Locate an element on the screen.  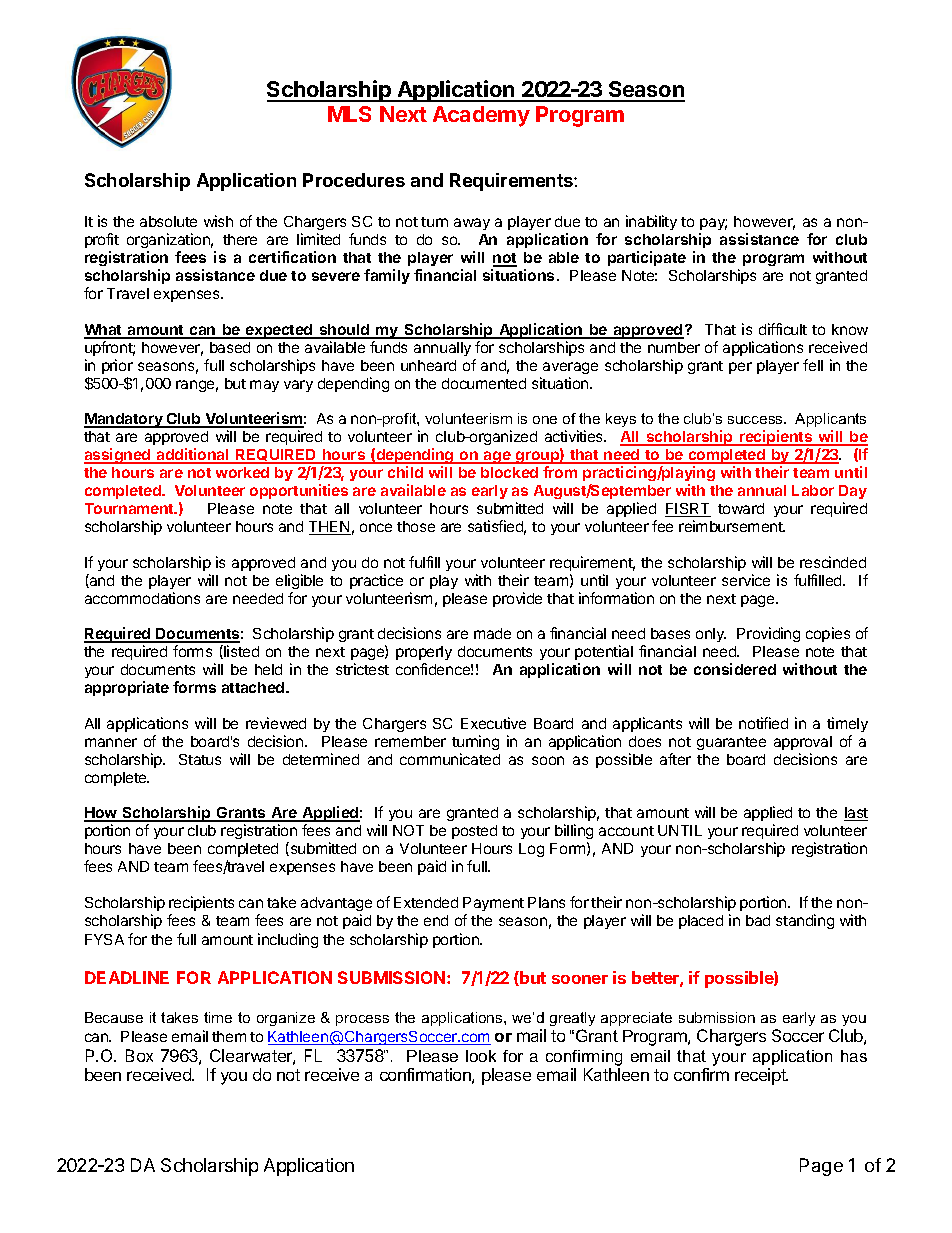
communicated is located at coordinates (450, 759).
